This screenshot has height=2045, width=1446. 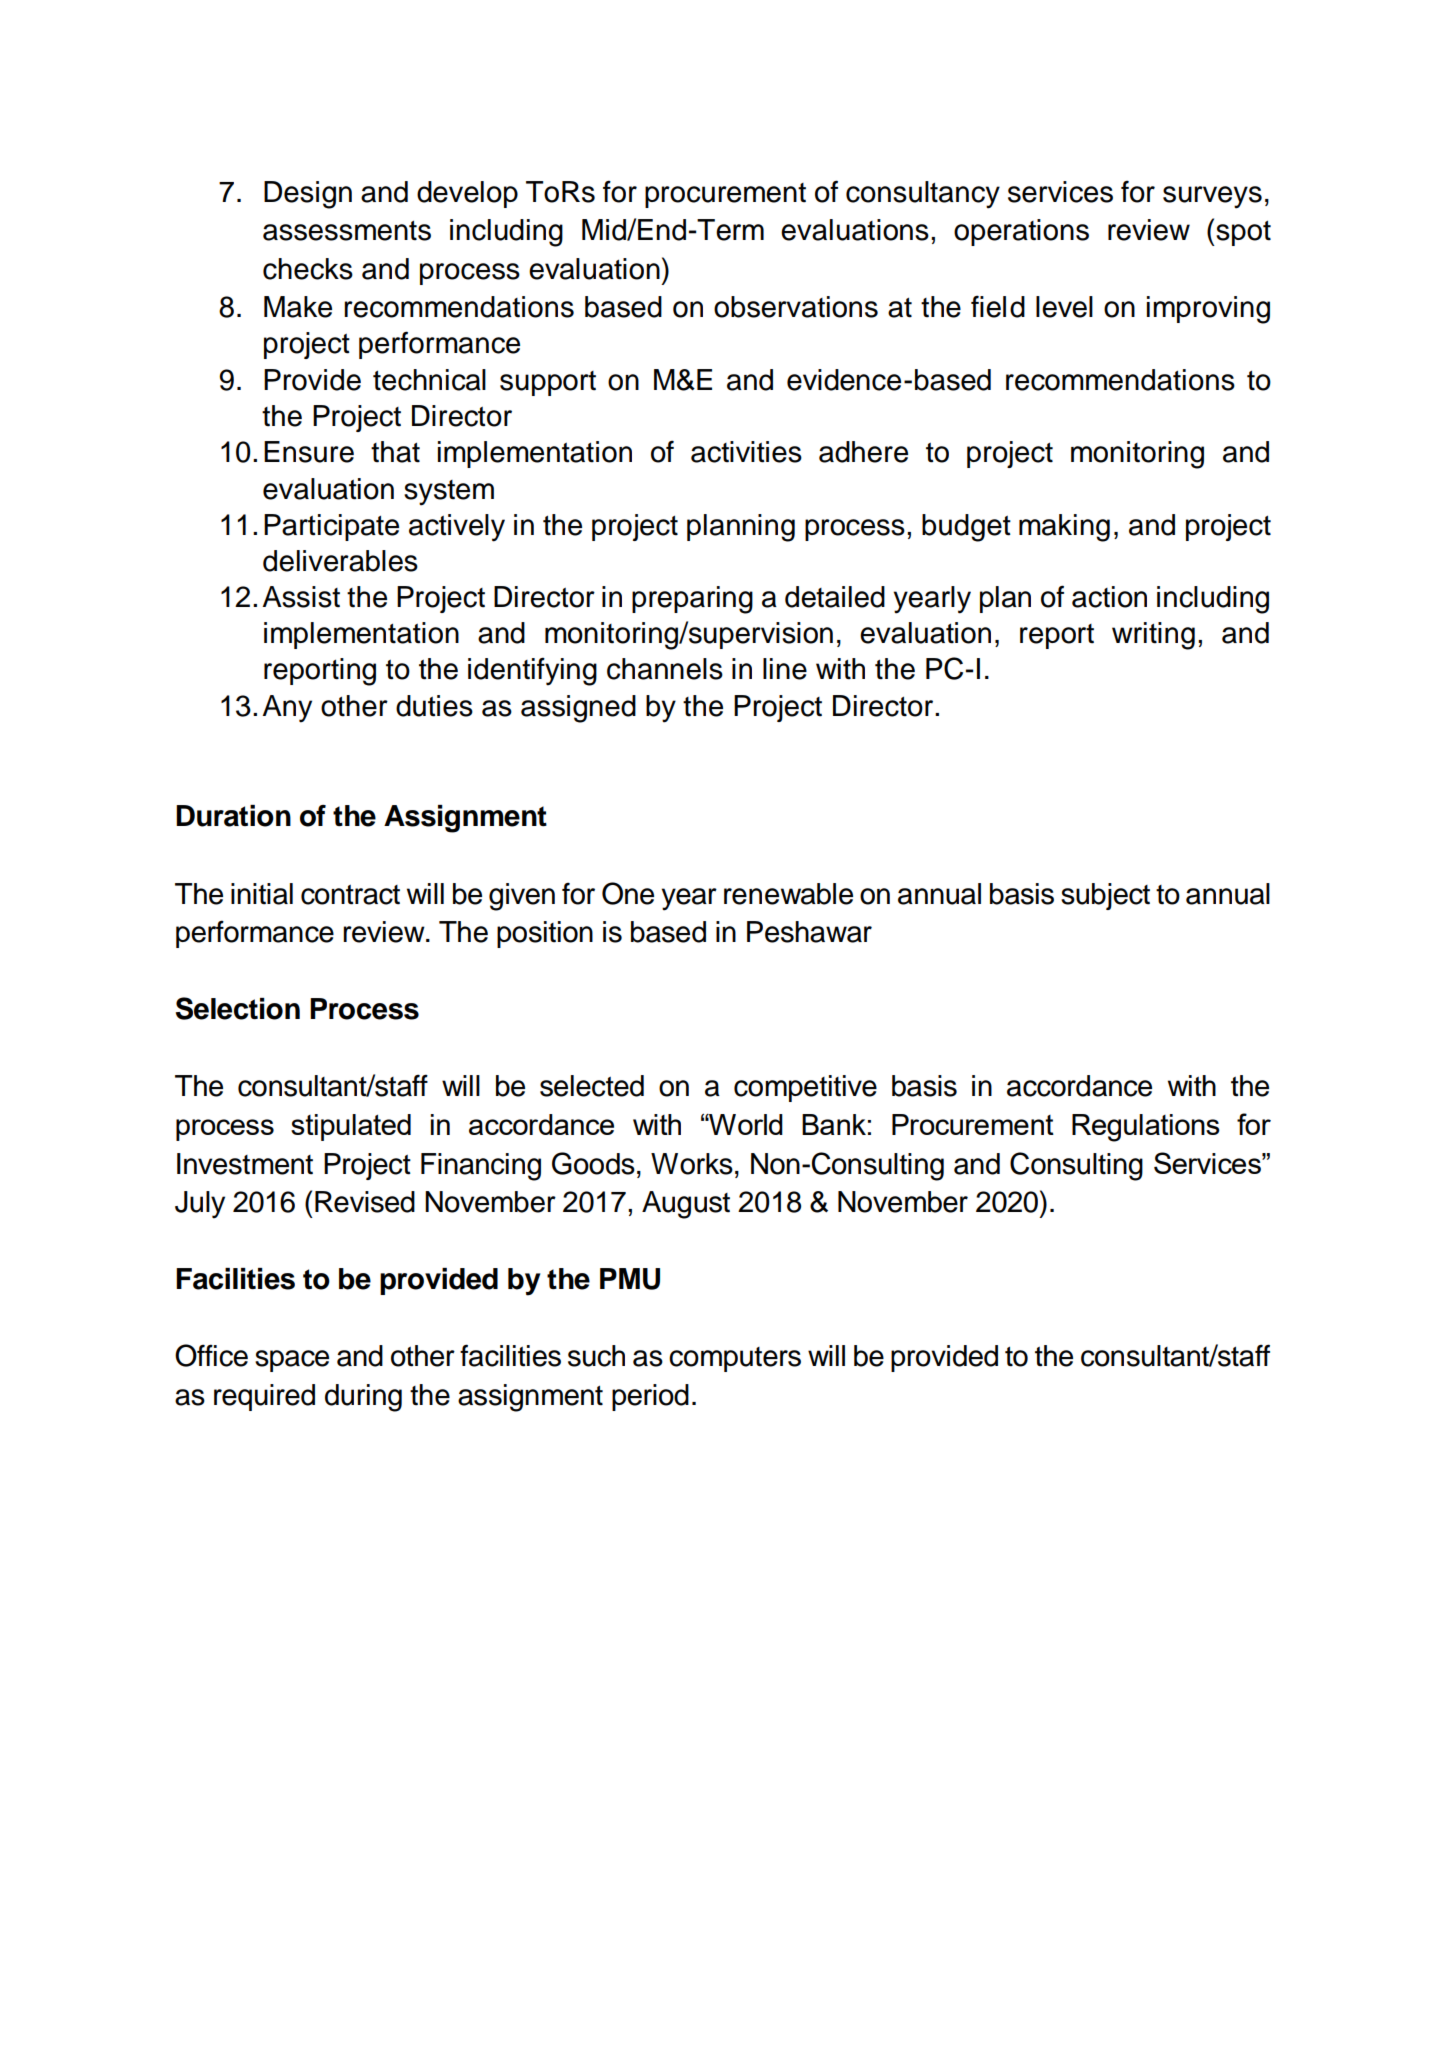 What do you see at coordinates (788, 894) in the screenshot?
I see `renewable` at bounding box center [788, 894].
